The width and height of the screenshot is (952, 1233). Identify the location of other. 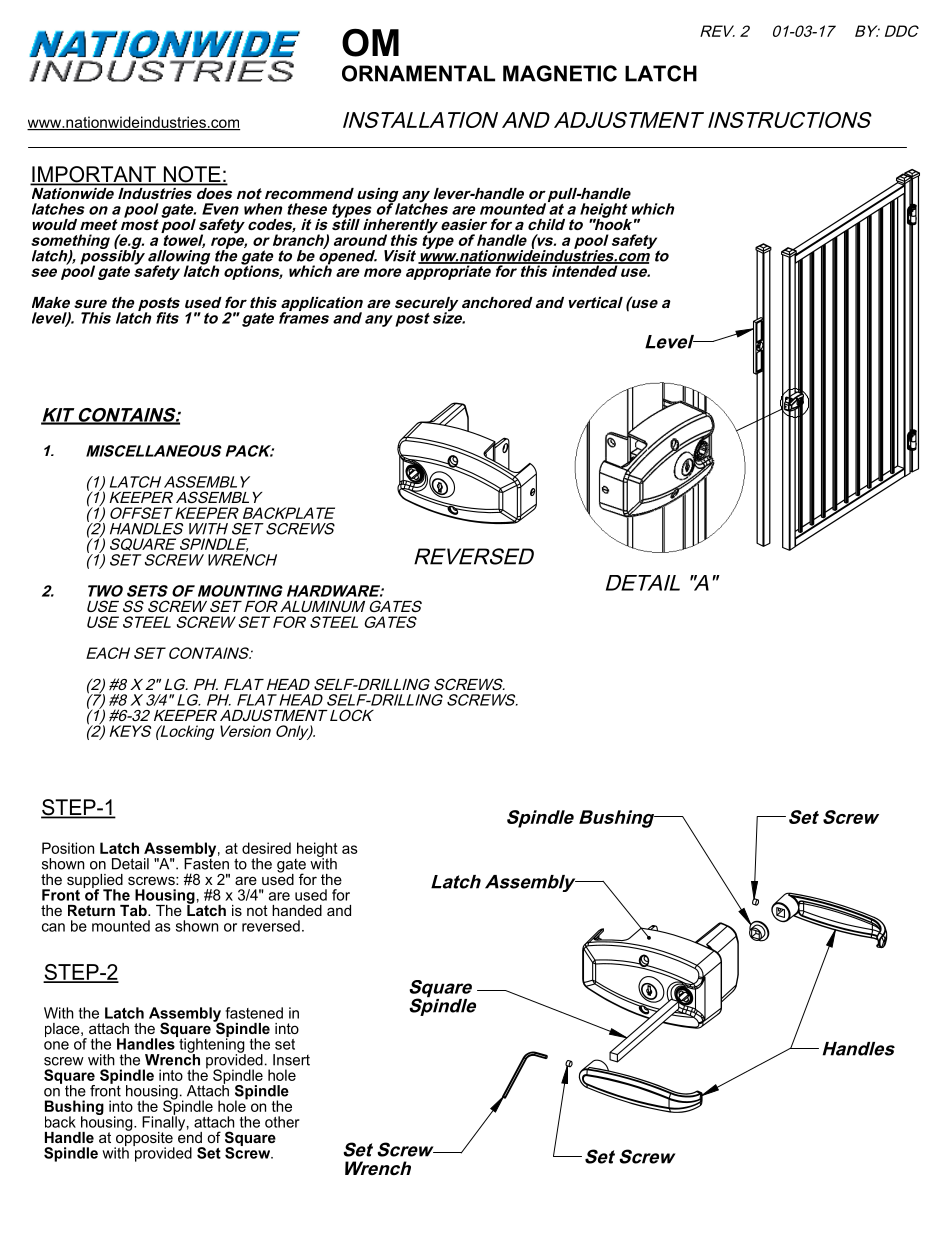
(282, 1122).
